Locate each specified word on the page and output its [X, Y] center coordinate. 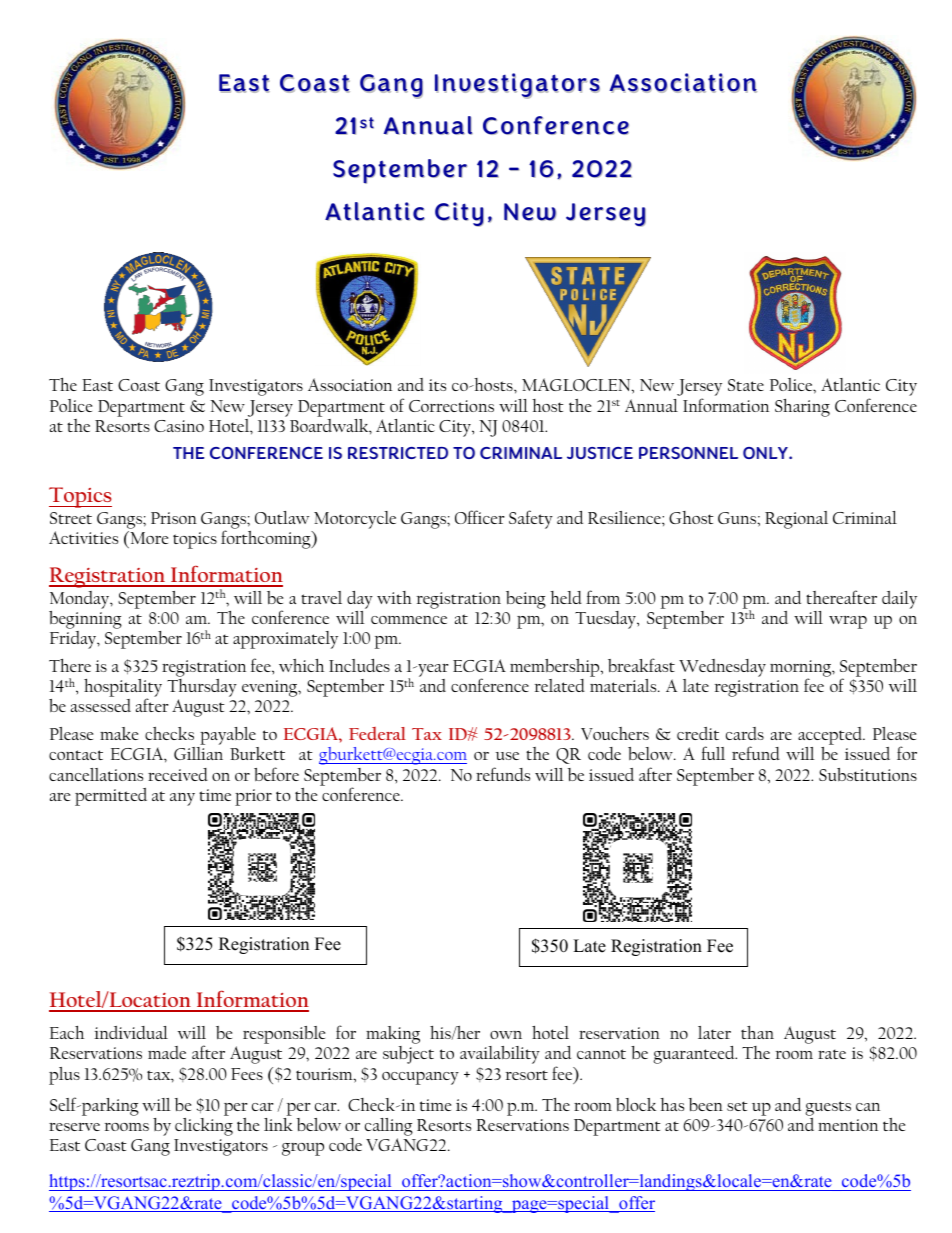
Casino [179, 426]
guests [828, 1108]
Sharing [802, 408]
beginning [85, 621]
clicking [204, 1127]
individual [131, 1032]
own [506, 1035]
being [526, 600]
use [507, 756]
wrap [848, 622]
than [757, 1032]
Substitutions [868, 774]
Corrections [451, 406]
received [178, 774]
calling [389, 1128]
